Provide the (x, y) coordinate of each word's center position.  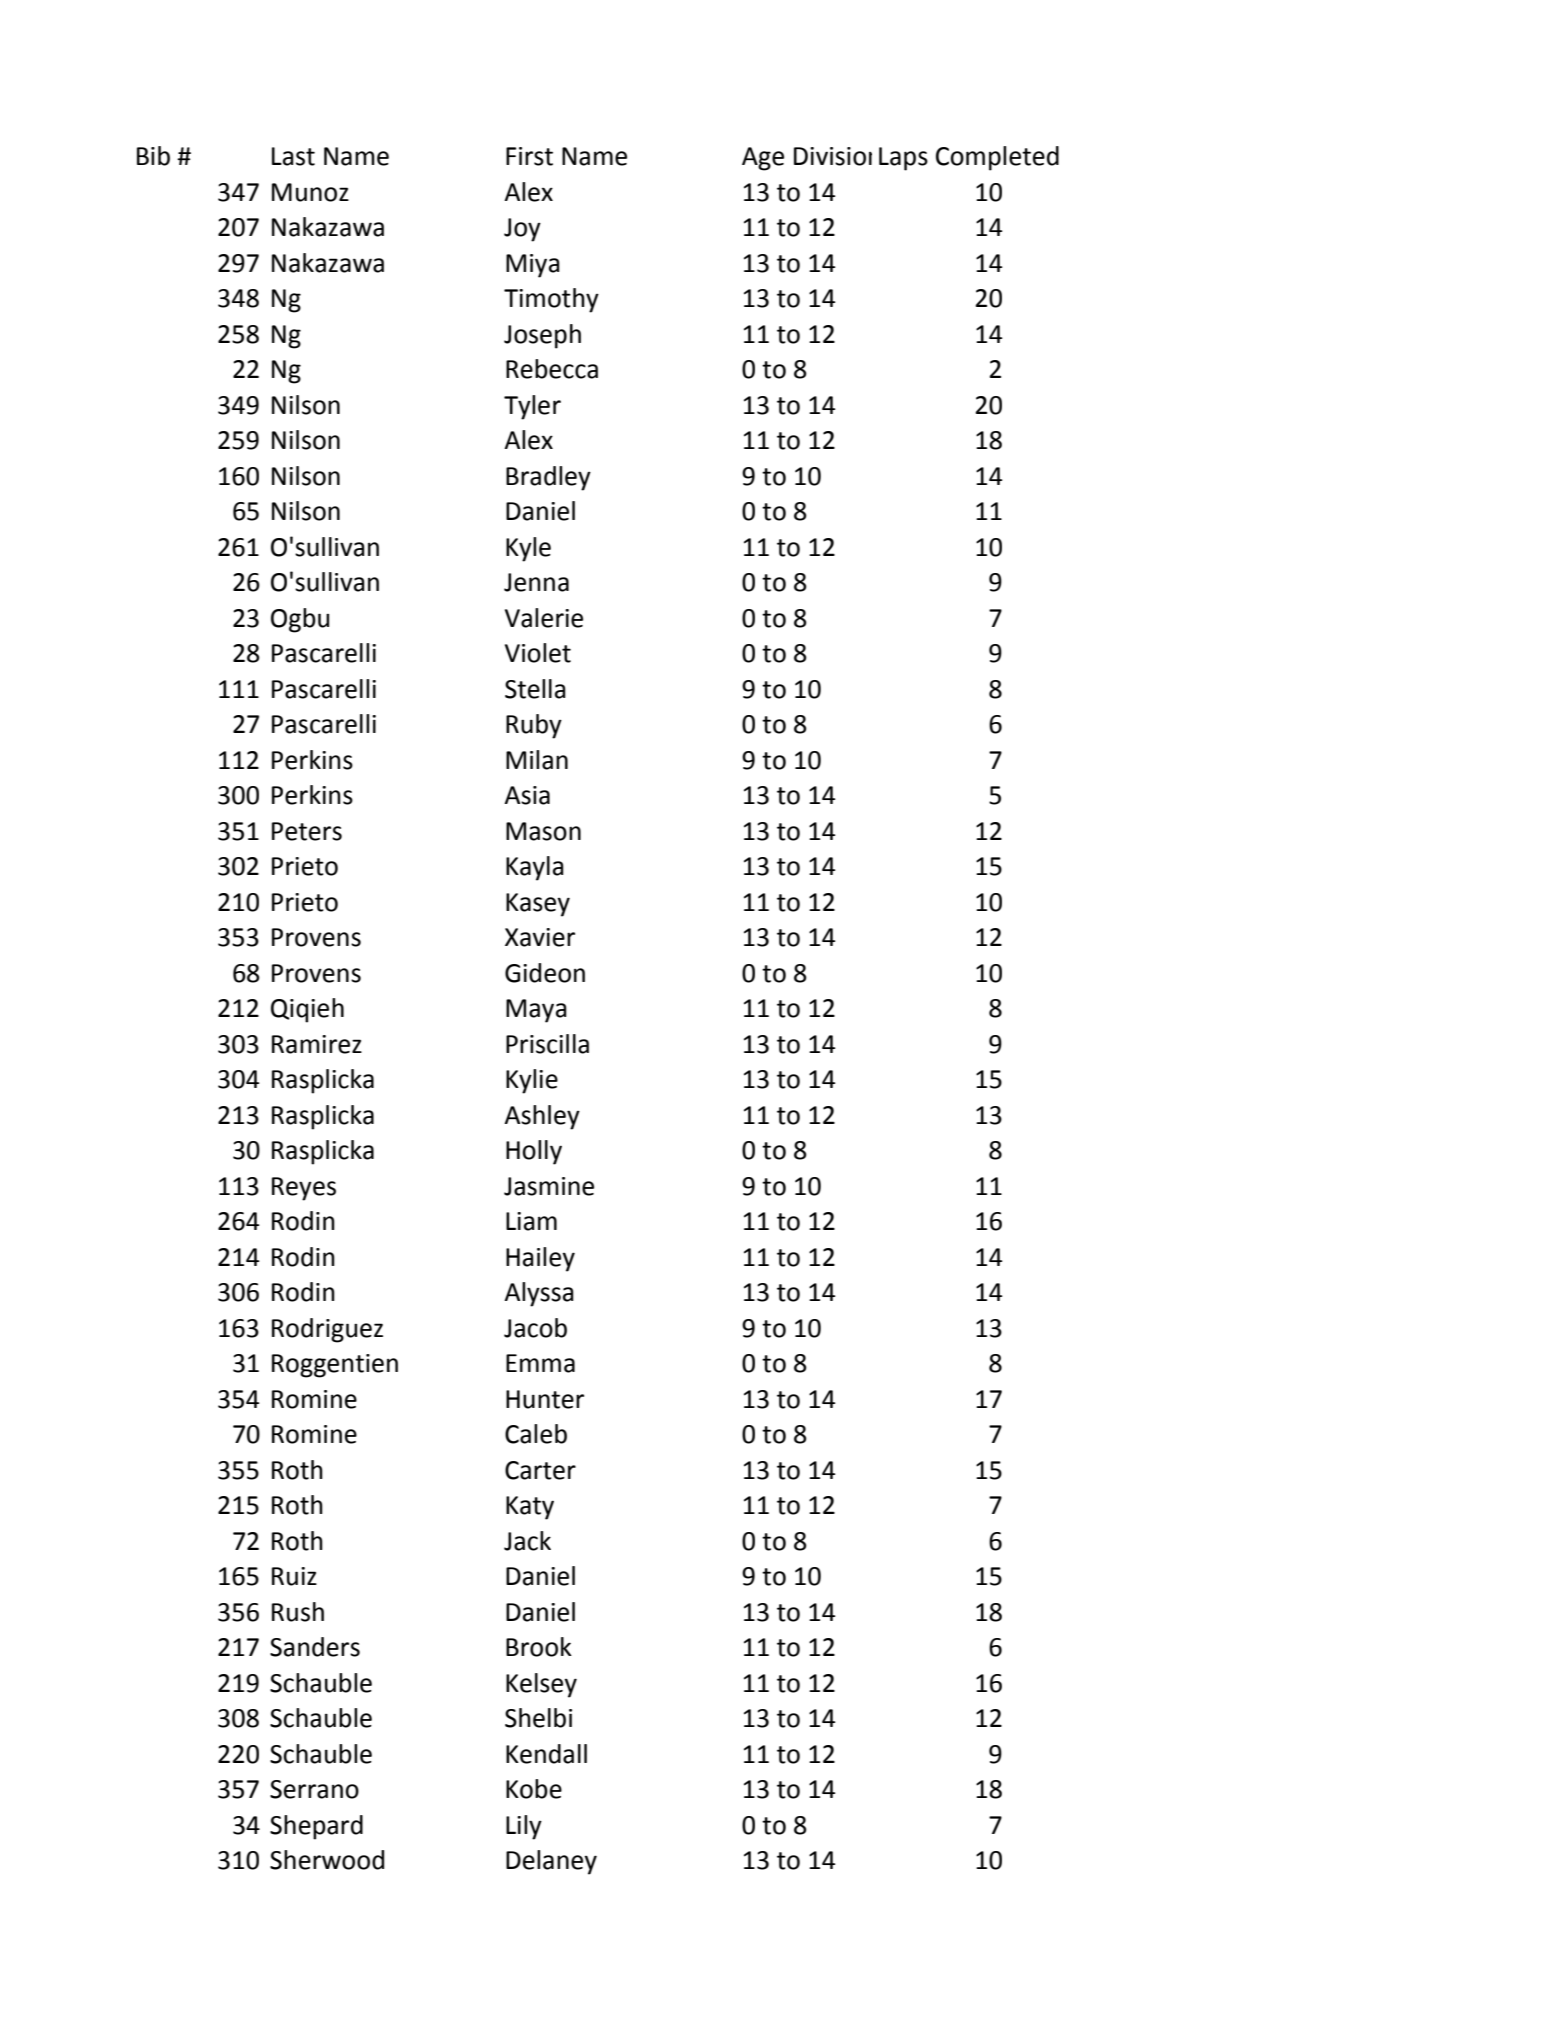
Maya (536, 1011)
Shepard (316, 1827)
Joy (522, 230)
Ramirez (317, 1044)
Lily (524, 1827)
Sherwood (327, 1860)
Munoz (310, 192)
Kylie (532, 1081)
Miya (533, 266)
